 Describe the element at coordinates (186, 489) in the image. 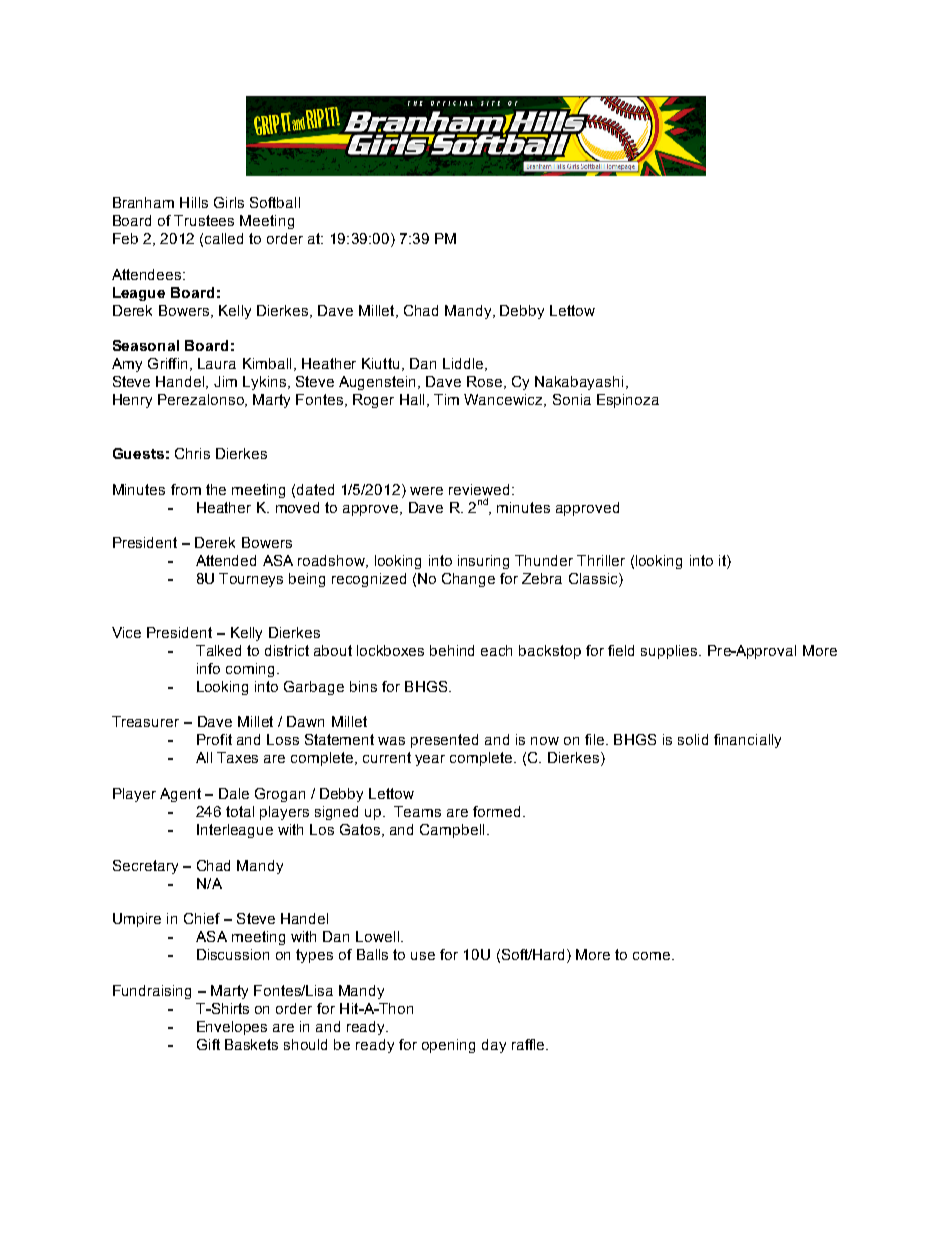

I see `from` at that location.
